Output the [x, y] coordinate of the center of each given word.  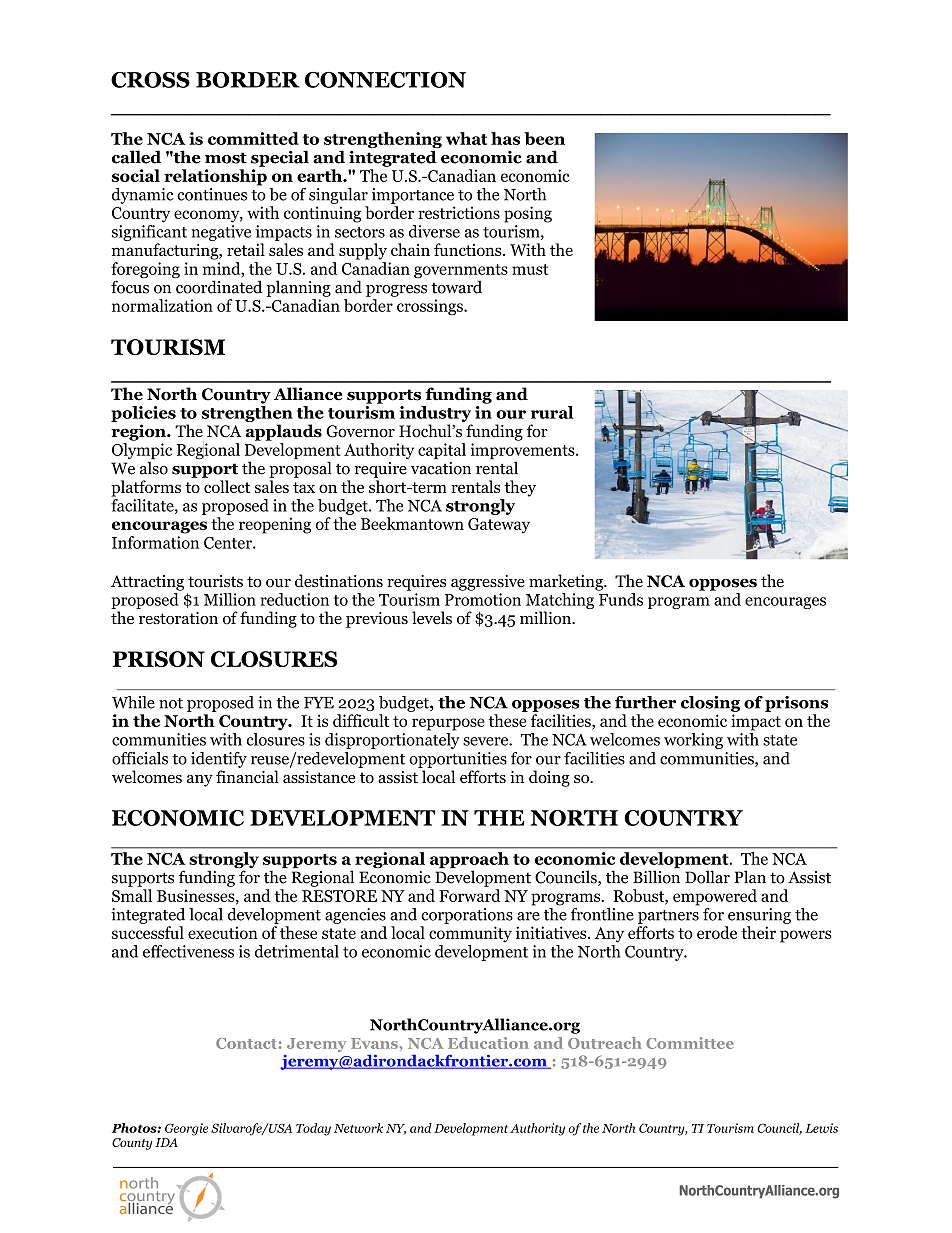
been [544, 138]
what [466, 138]
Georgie [186, 1129]
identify [219, 760]
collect [227, 486]
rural [552, 412]
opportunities [458, 760]
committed [253, 138]
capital [442, 451]
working [693, 741]
